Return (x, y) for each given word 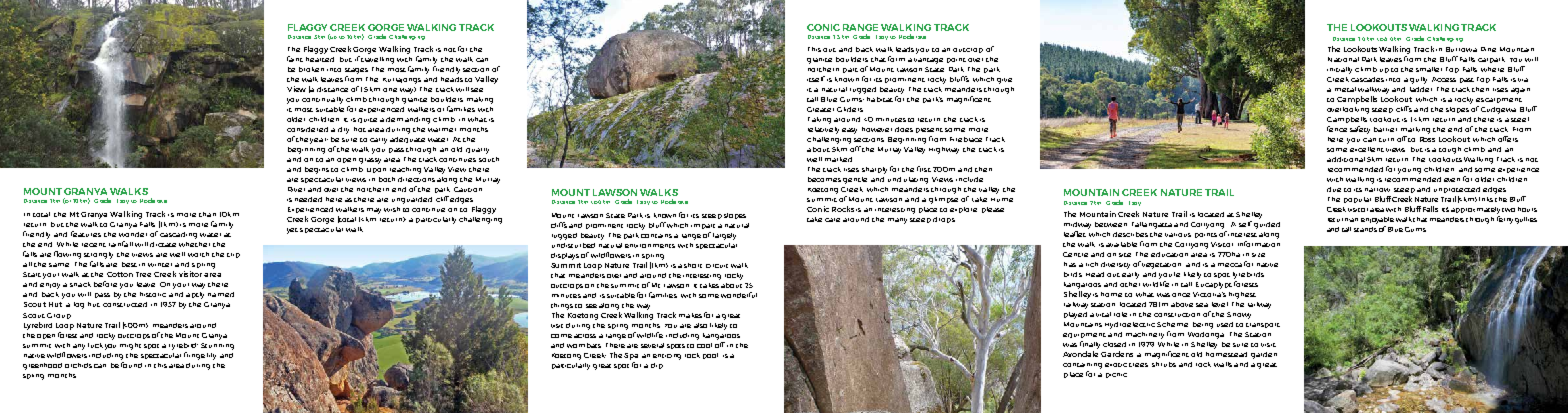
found (131, 363)
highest (1242, 295)
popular (1357, 200)
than (207, 214)
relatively (823, 130)
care (832, 220)
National (1343, 59)
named (221, 294)
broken (311, 69)
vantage (928, 61)
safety (1360, 130)
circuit (717, 266)
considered (307, 129)
